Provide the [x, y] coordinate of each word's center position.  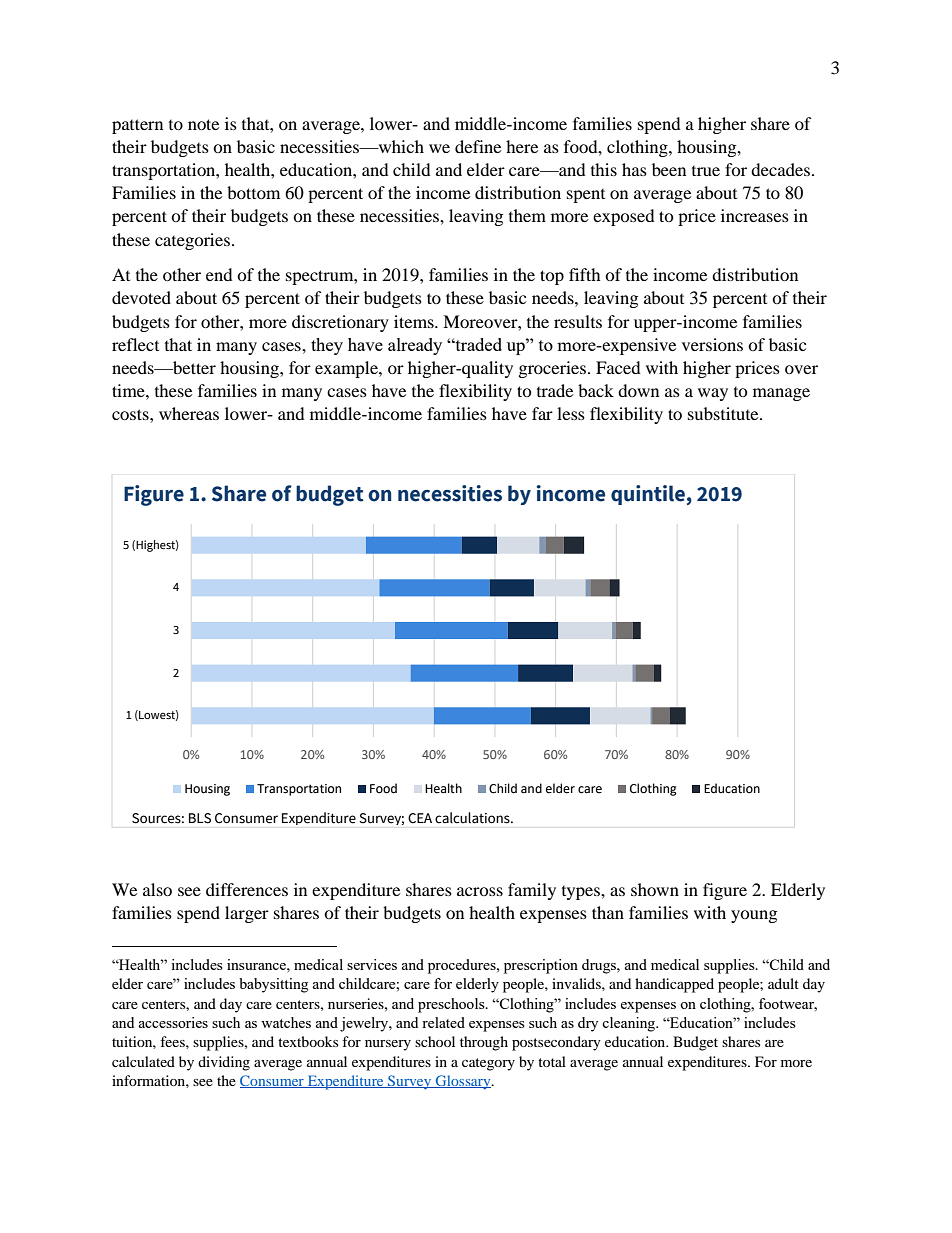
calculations [473, 818]
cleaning [630, 1024]
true [706, 171]
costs [131, 414]
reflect [135, 344]
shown [655, 889]
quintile [648, 495]
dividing [224, 1063]
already [415, 346]
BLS [200, 818]
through [484, 1043]
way [713, 394]
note [203, 124]
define [478, 146]
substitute [724, 413]
